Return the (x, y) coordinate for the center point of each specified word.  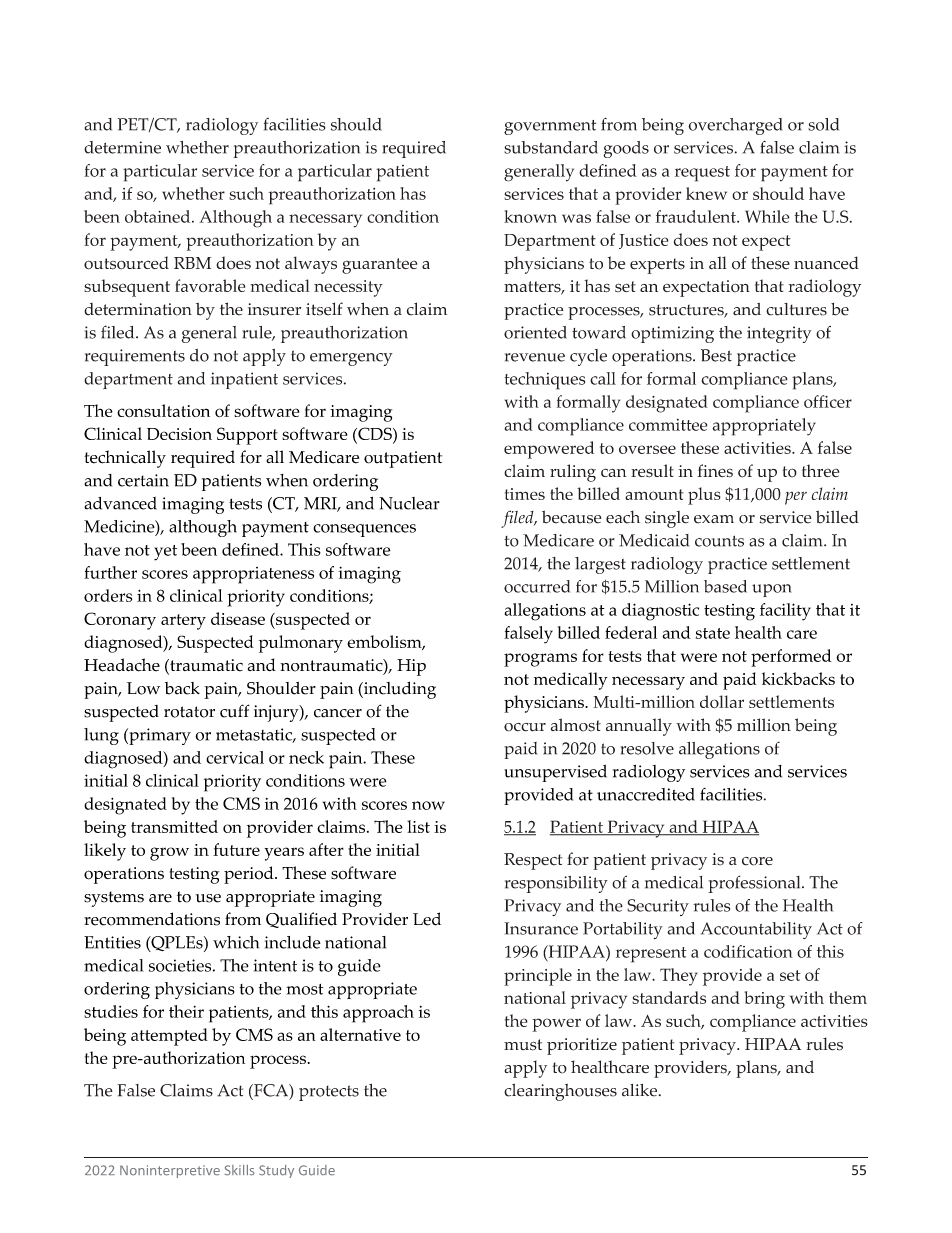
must (523, 1045)
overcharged (735, 126)
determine (122, 147)
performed (791, 658)
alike (641, 1090)
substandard (551, 147)
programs (540, 660)
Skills (240, 1170)
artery (183, 622)
